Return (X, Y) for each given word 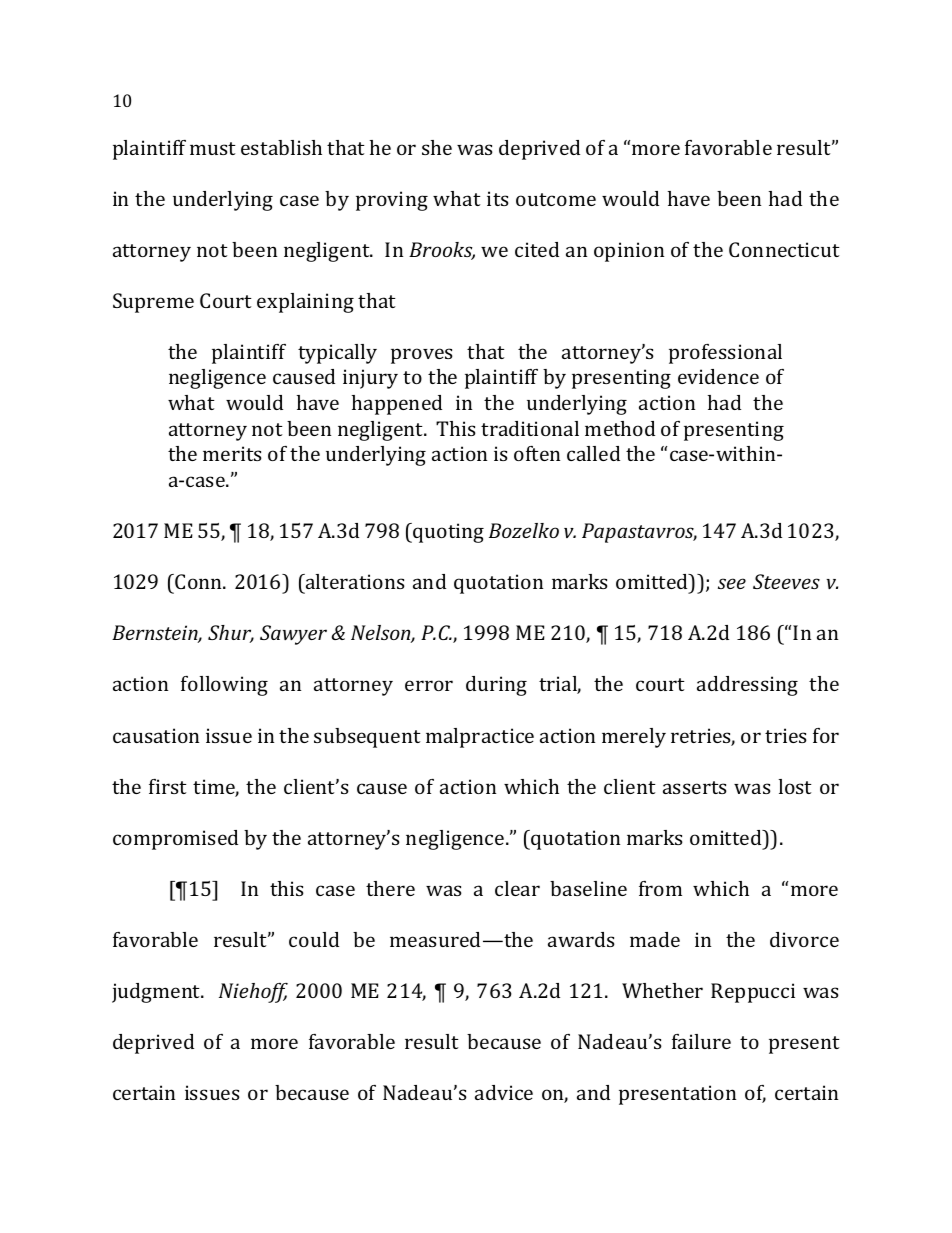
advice (504, 1092)
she (437, 147)
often (537, 453)
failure (701, 1041)
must (213, 148)
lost (795, 786)
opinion (629, 252)
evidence (718, 376)
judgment (157, 993)
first (168, 786)
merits (232, 453)
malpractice (480, 738)
